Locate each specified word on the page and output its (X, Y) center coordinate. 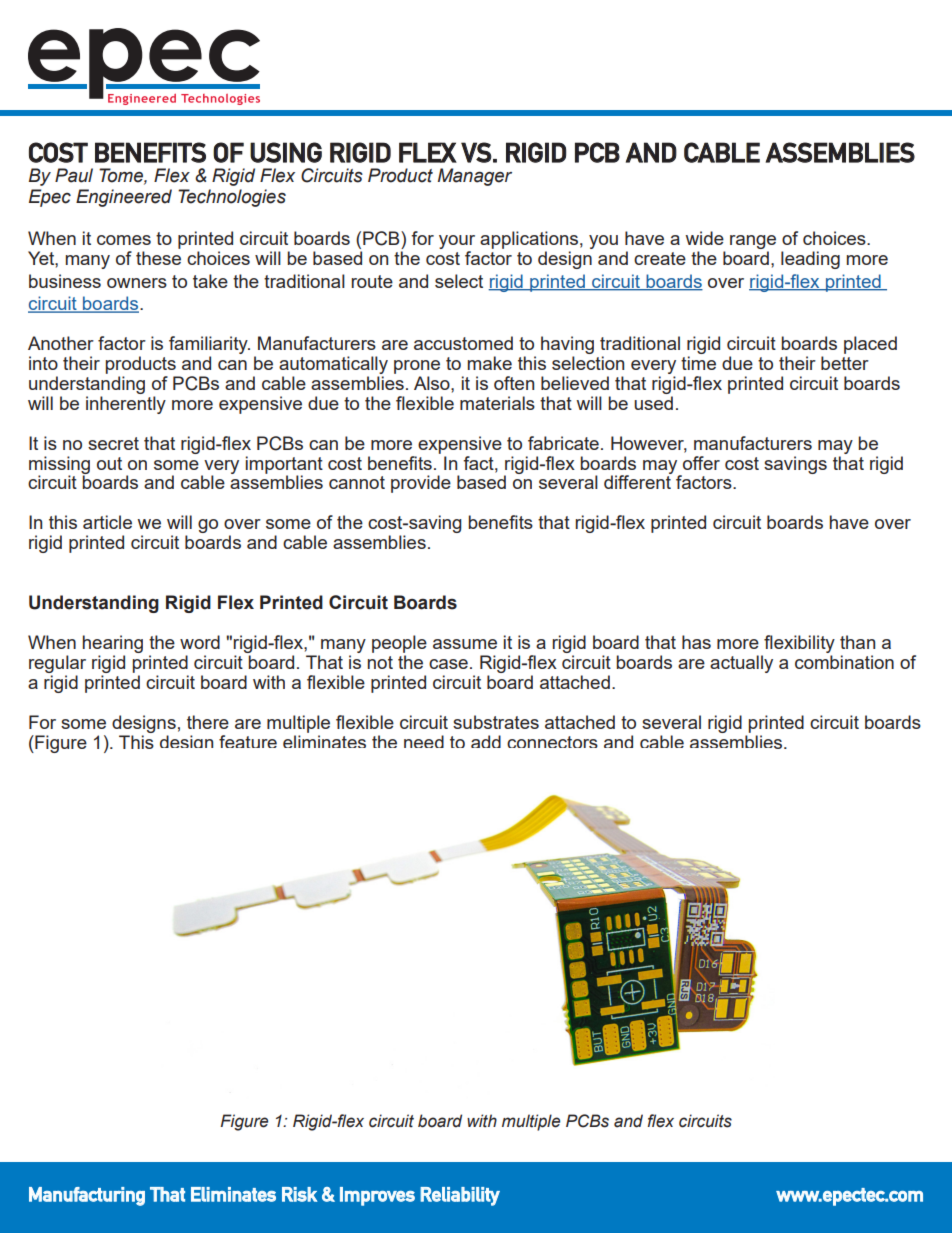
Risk (300, 1194)
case (448, 664)
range (753, 243)
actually (741, 664)
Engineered (124, 198)
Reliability (460, 1196)
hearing (113, 644)
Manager (475, 177)
